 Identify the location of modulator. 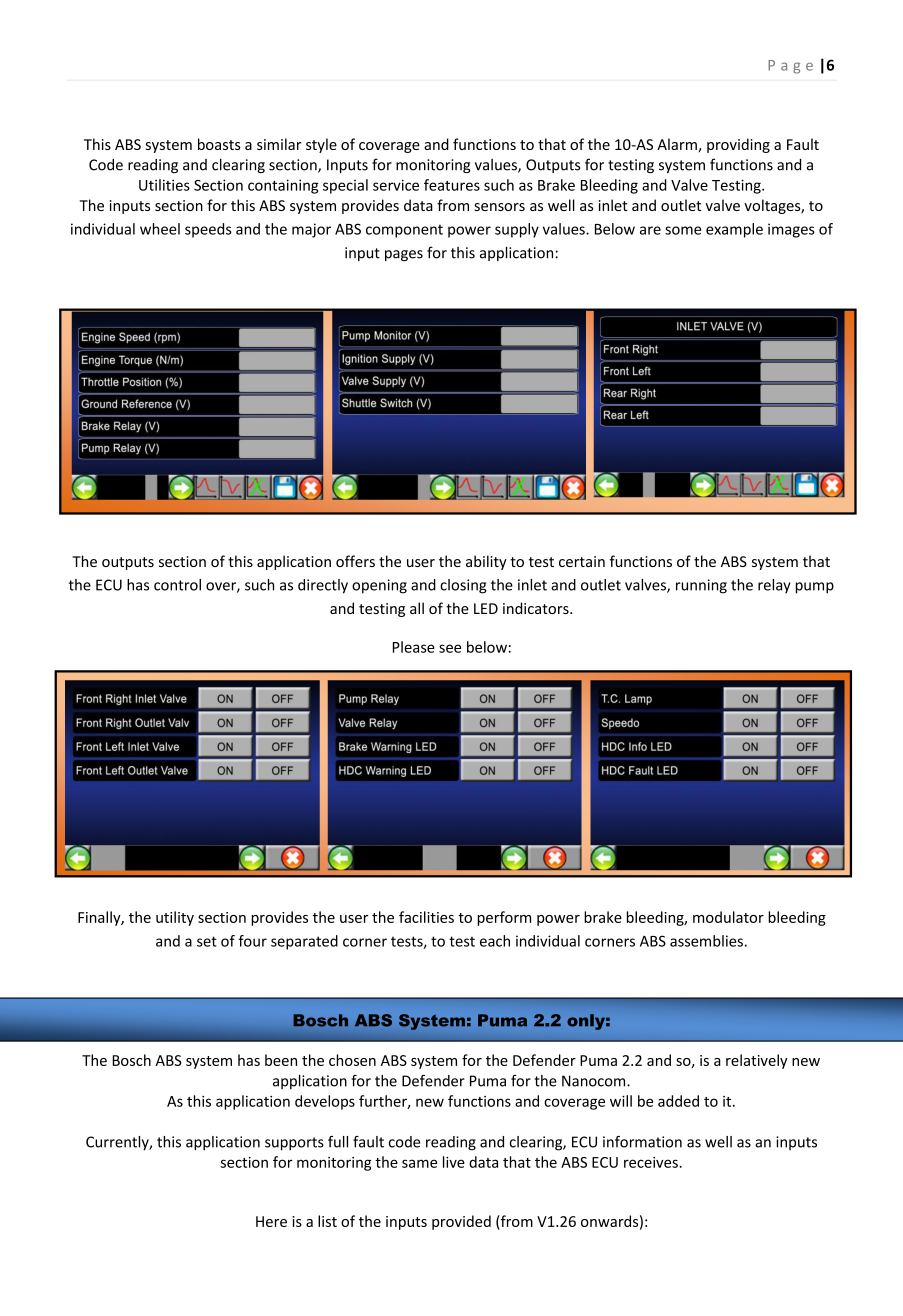
(728, 917).
